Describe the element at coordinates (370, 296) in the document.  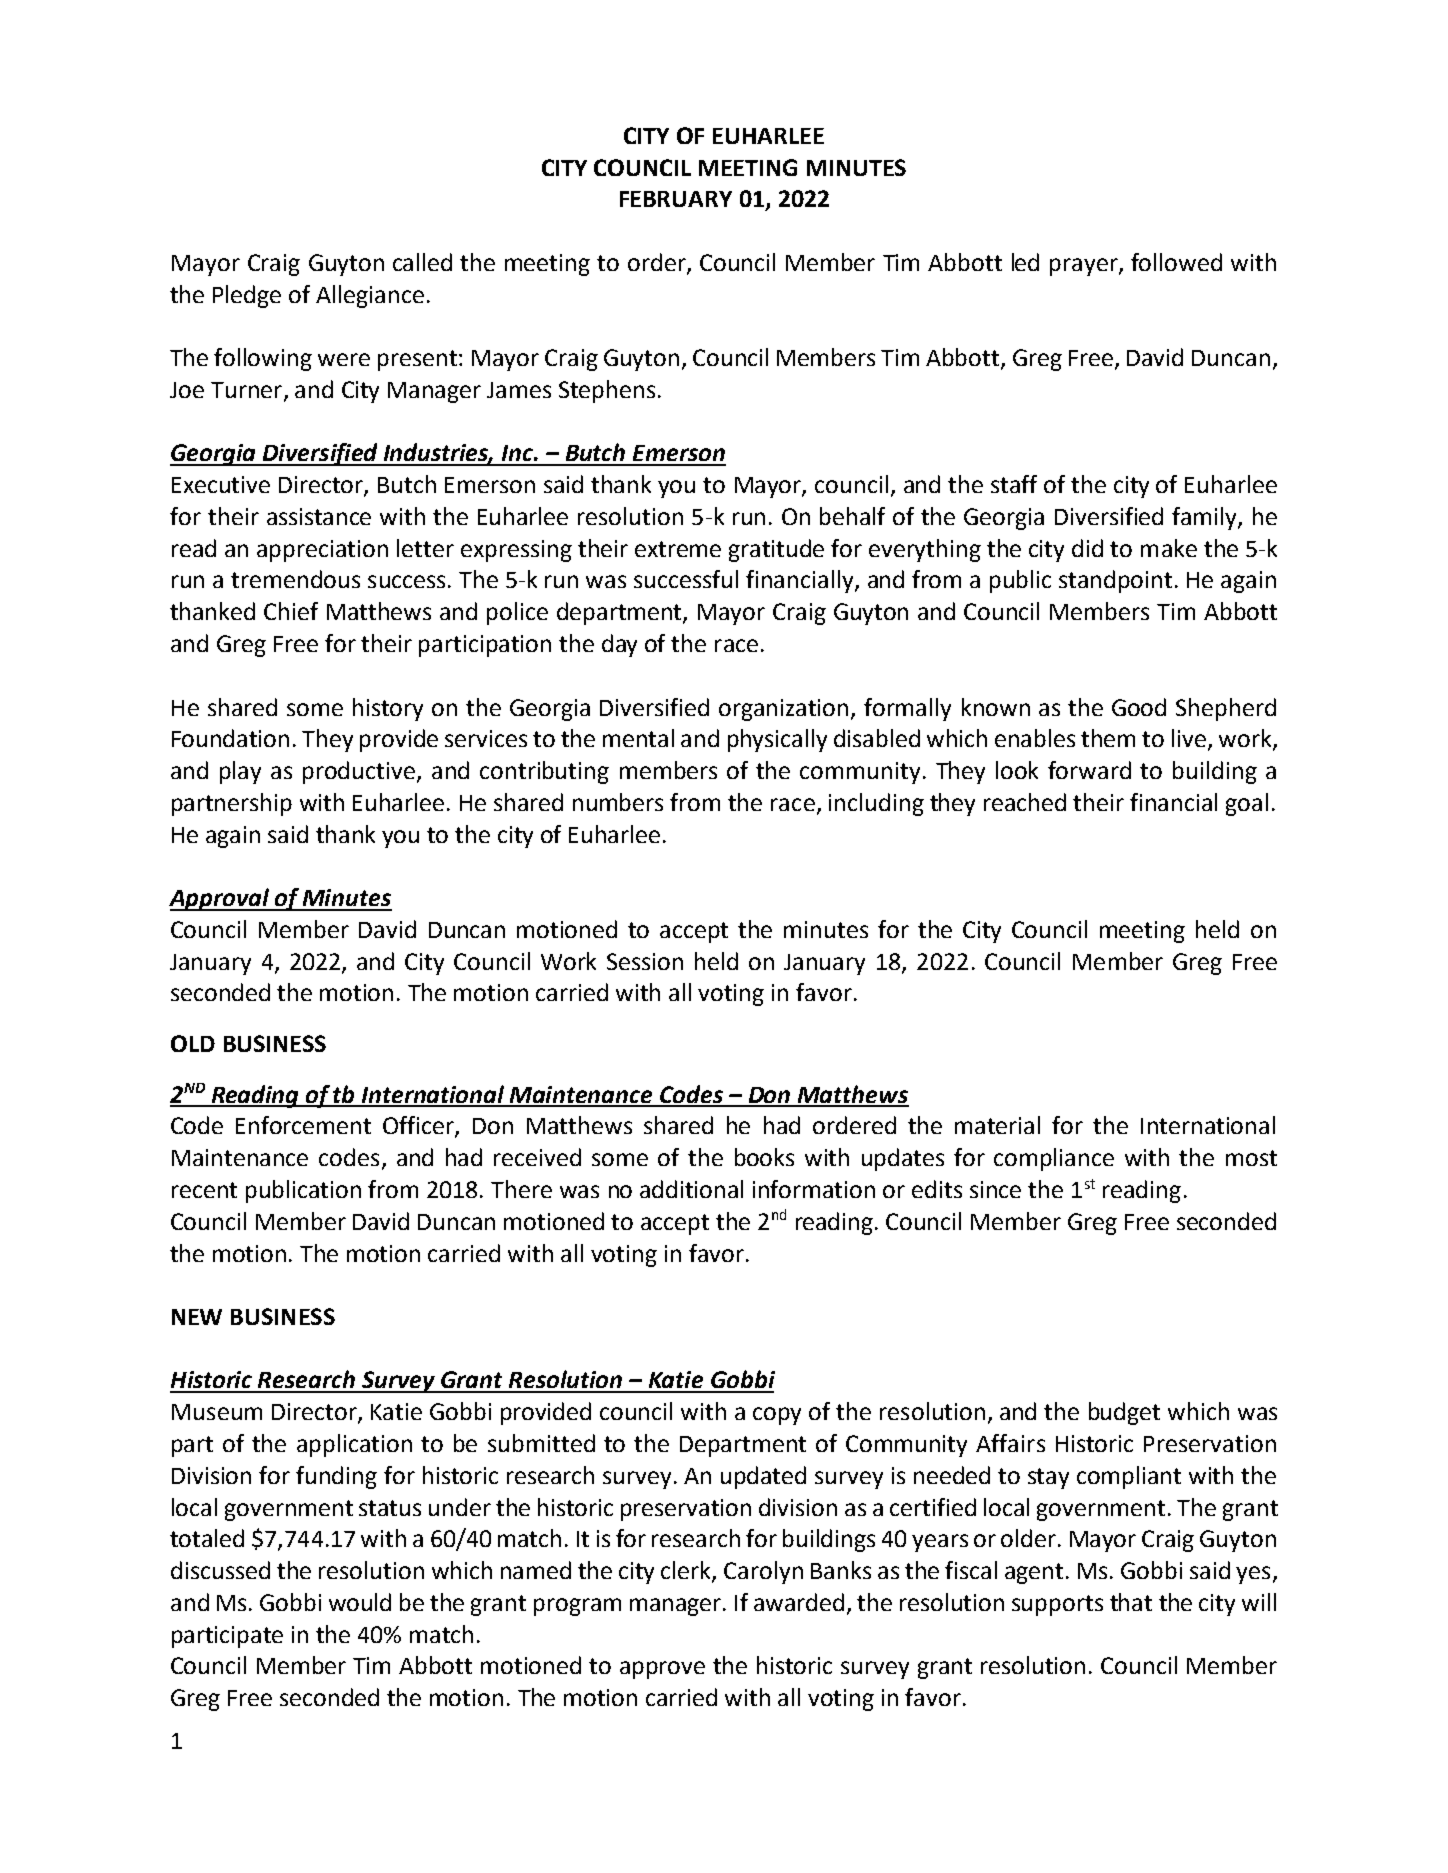
I see `Allegiance` at that location.
